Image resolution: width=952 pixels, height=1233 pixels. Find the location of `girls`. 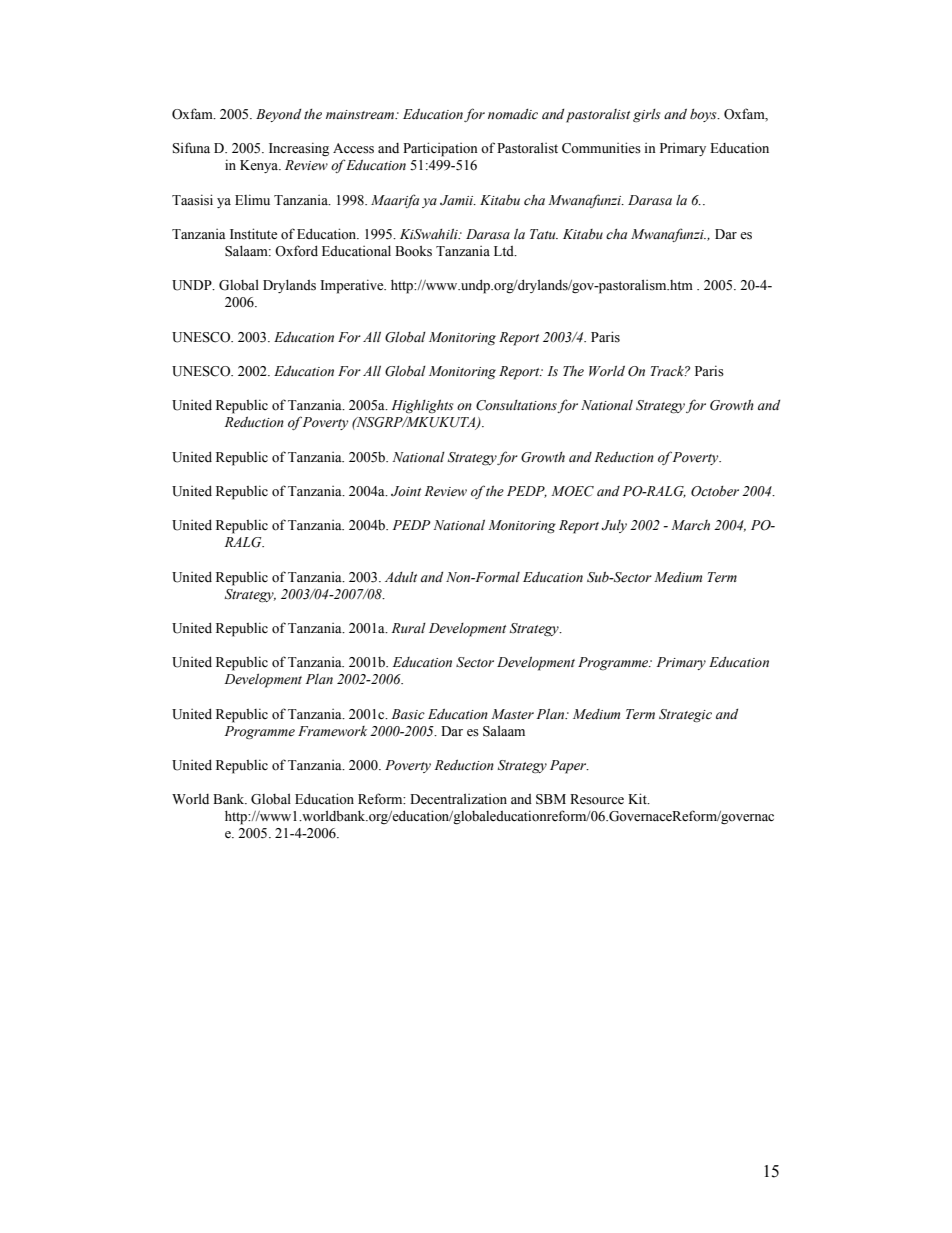

girls is located at coordinates (647, 116).
